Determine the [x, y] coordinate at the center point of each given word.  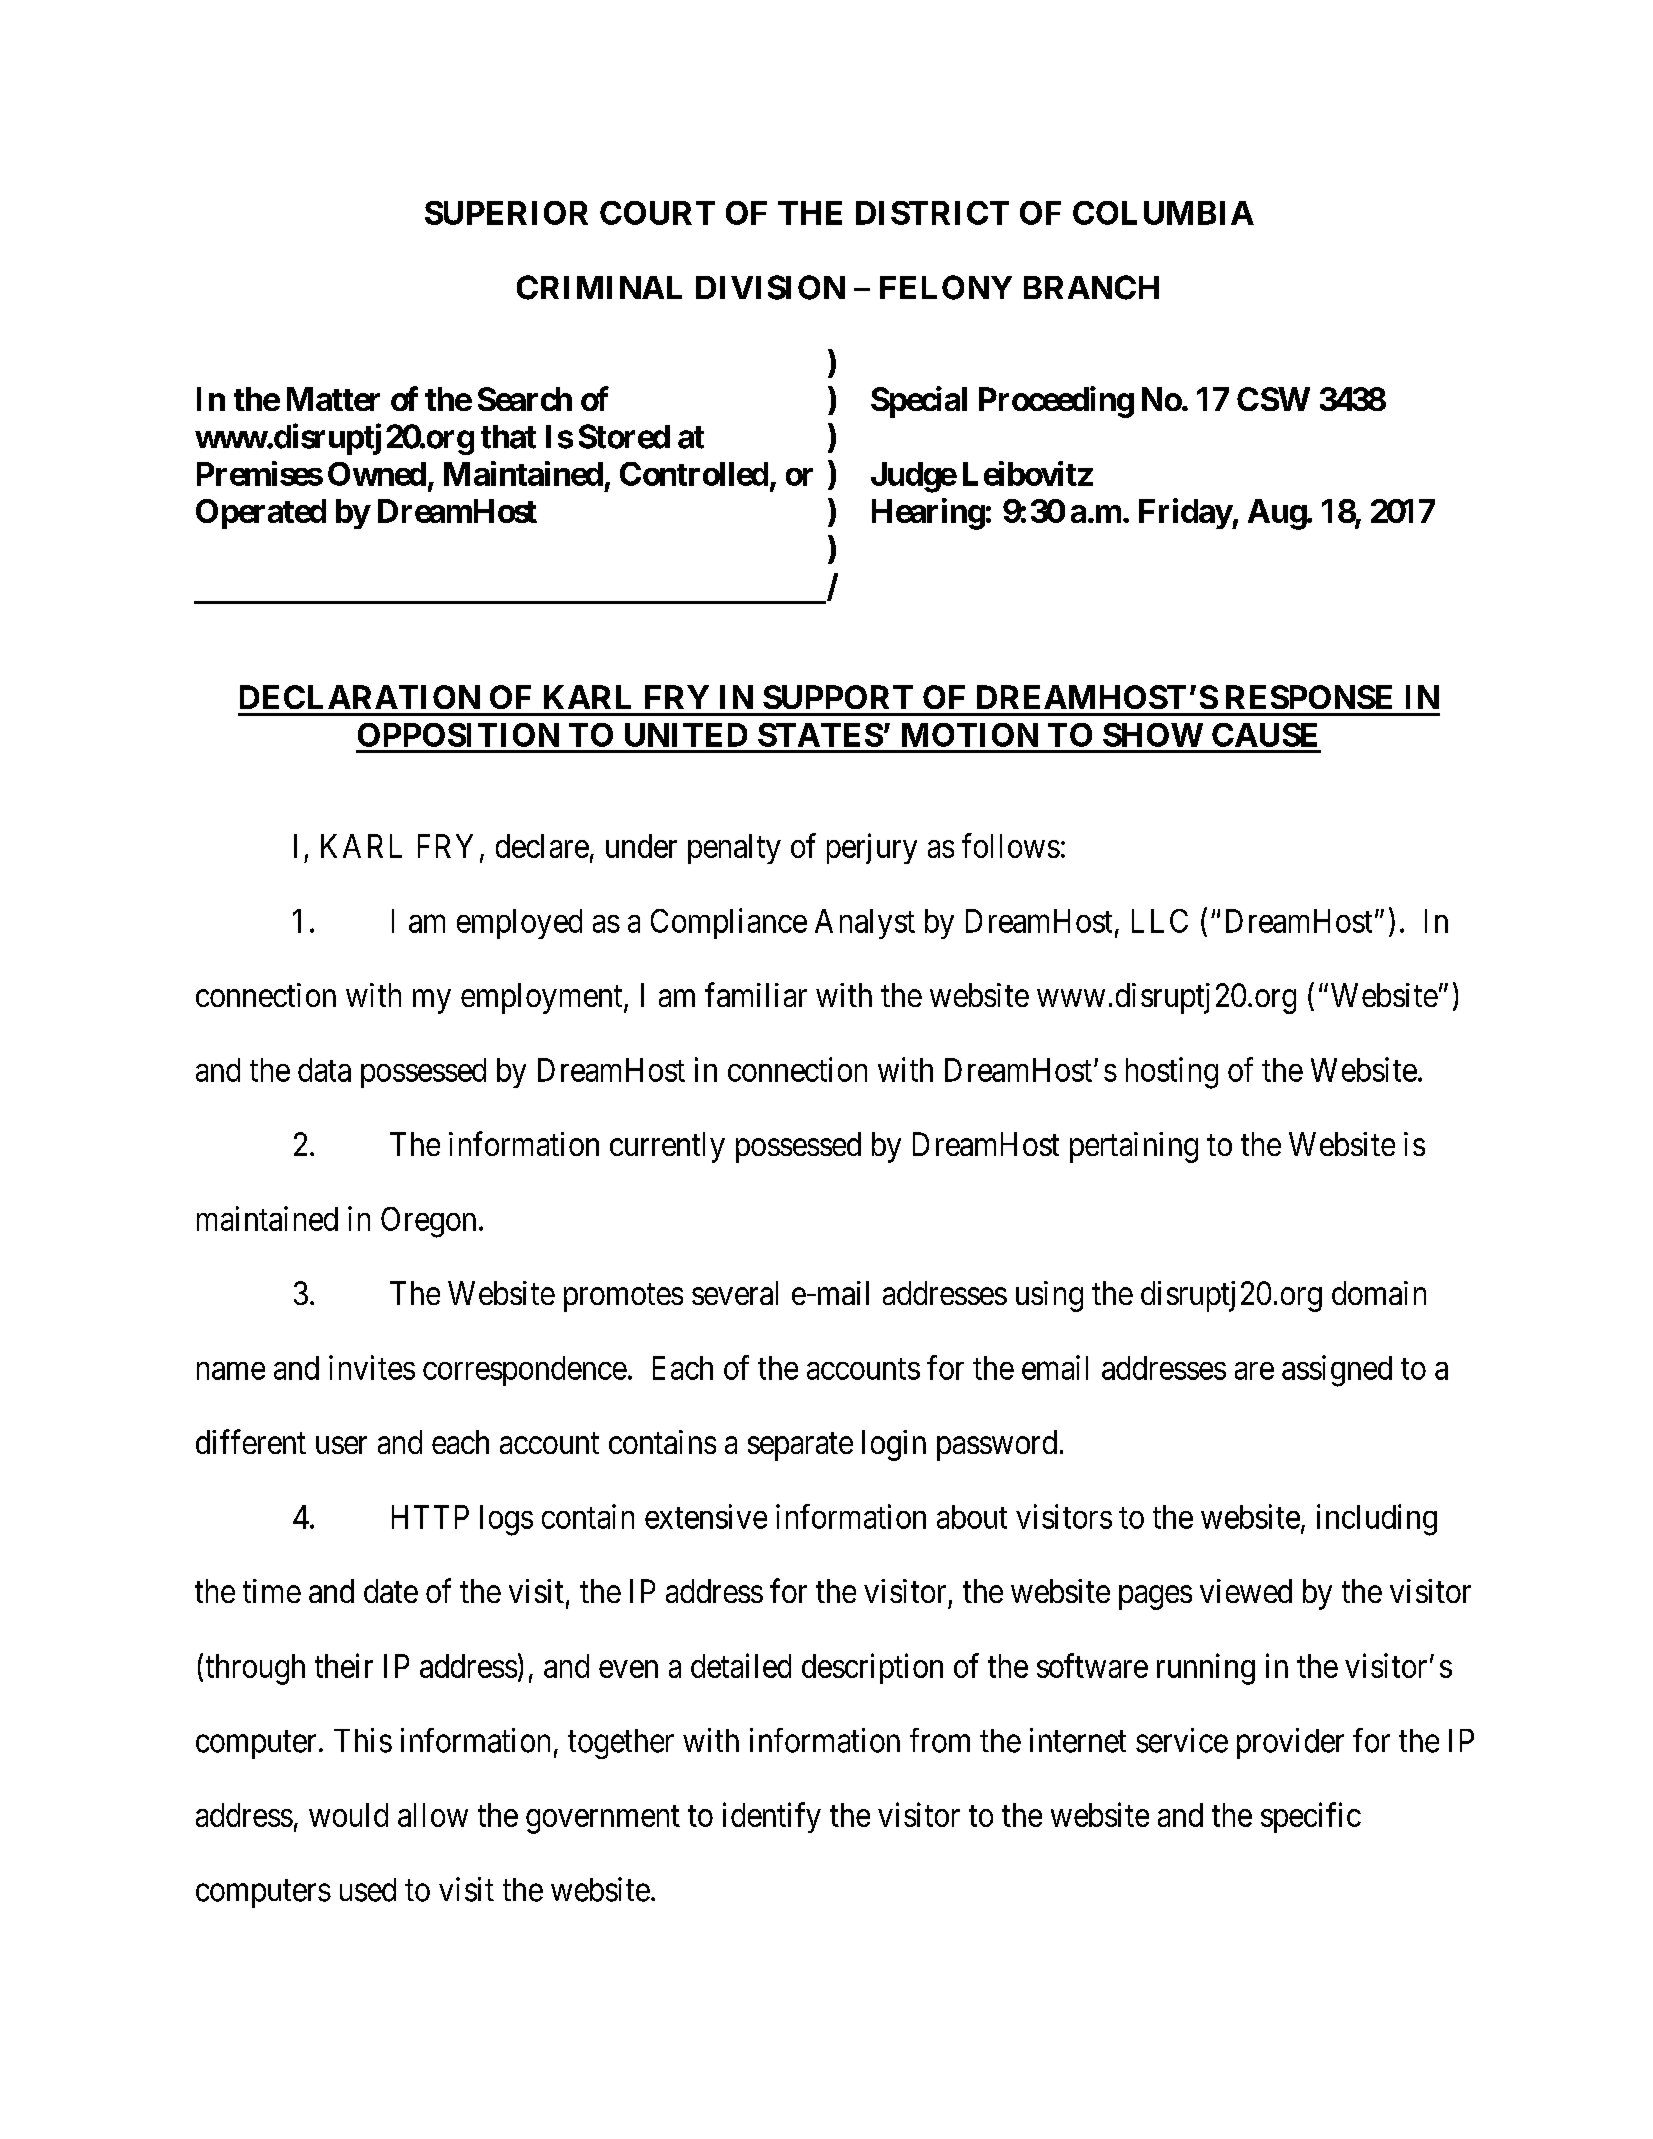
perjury [872, 848]
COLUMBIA [1163, 213]
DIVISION [770, 287]
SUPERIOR [506, 213]
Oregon [428, 1222]
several [735, 1293]
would [348, 1815]
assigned [1337, 1371]
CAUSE [1264, 735]
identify [772, 1817]
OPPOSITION [458, 735]
